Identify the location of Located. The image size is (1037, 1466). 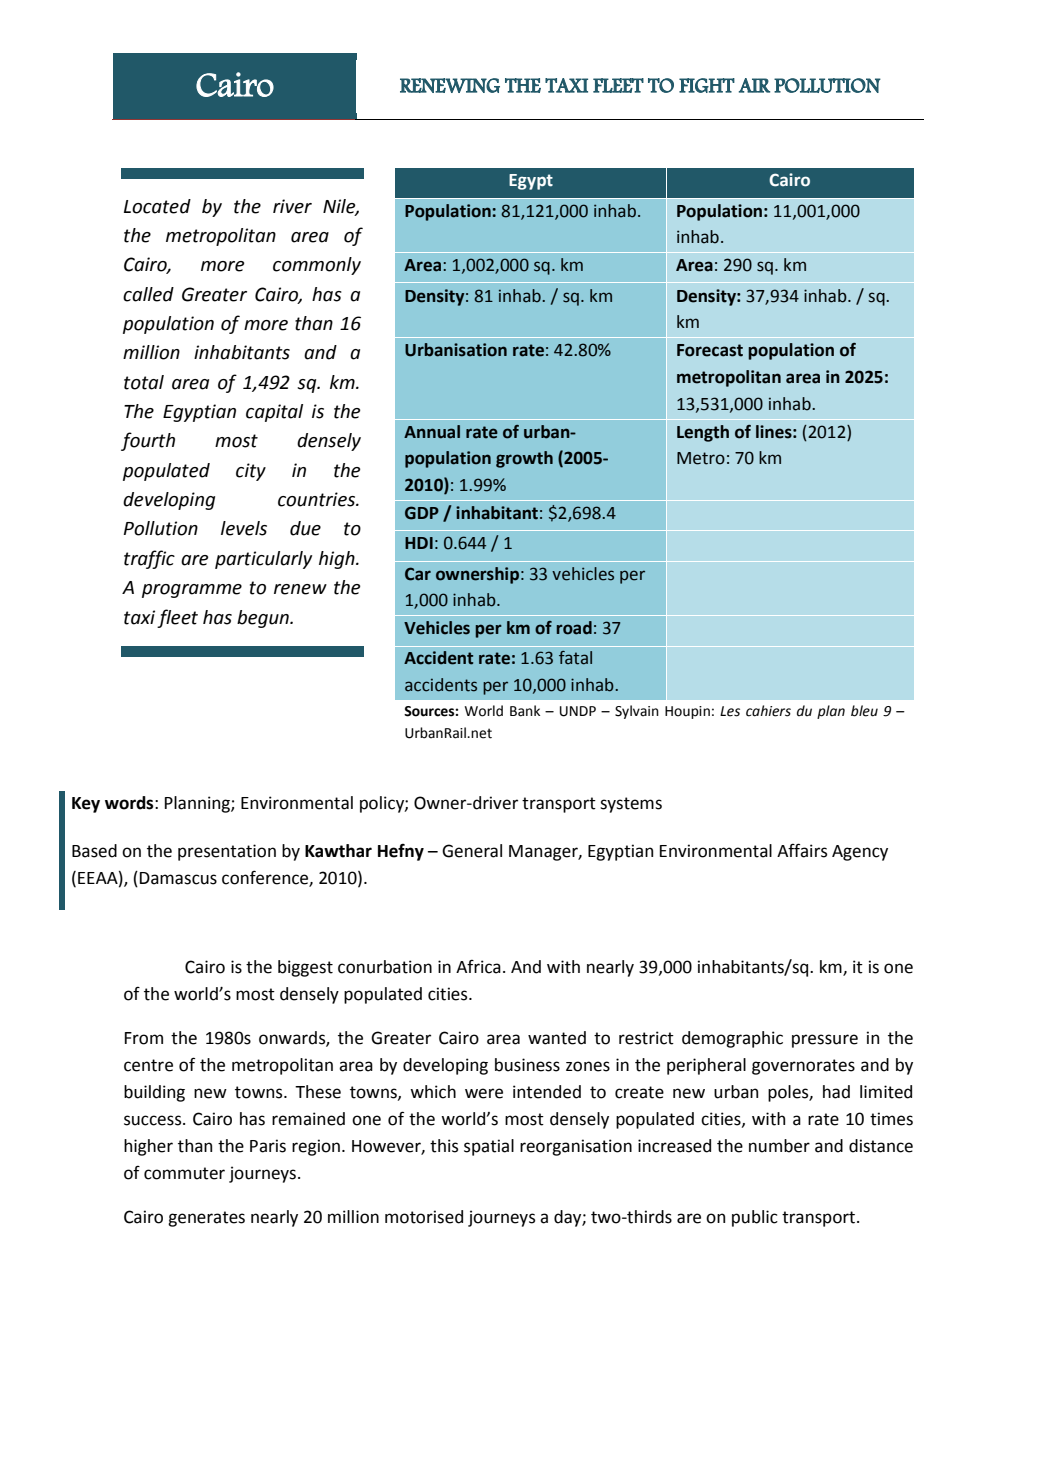
(157, 206).
